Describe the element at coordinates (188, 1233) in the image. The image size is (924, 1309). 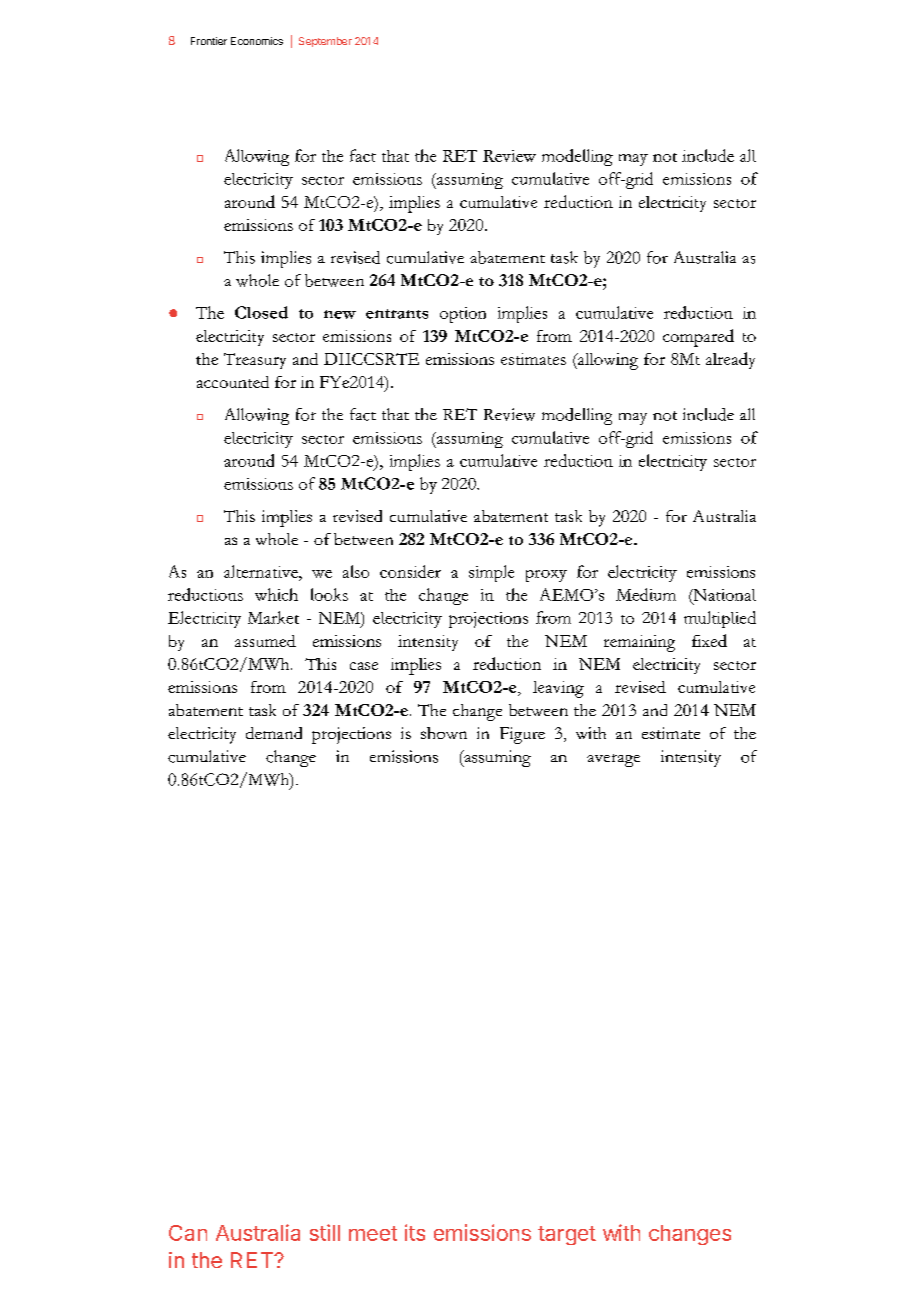
I see `Can` at that location.
